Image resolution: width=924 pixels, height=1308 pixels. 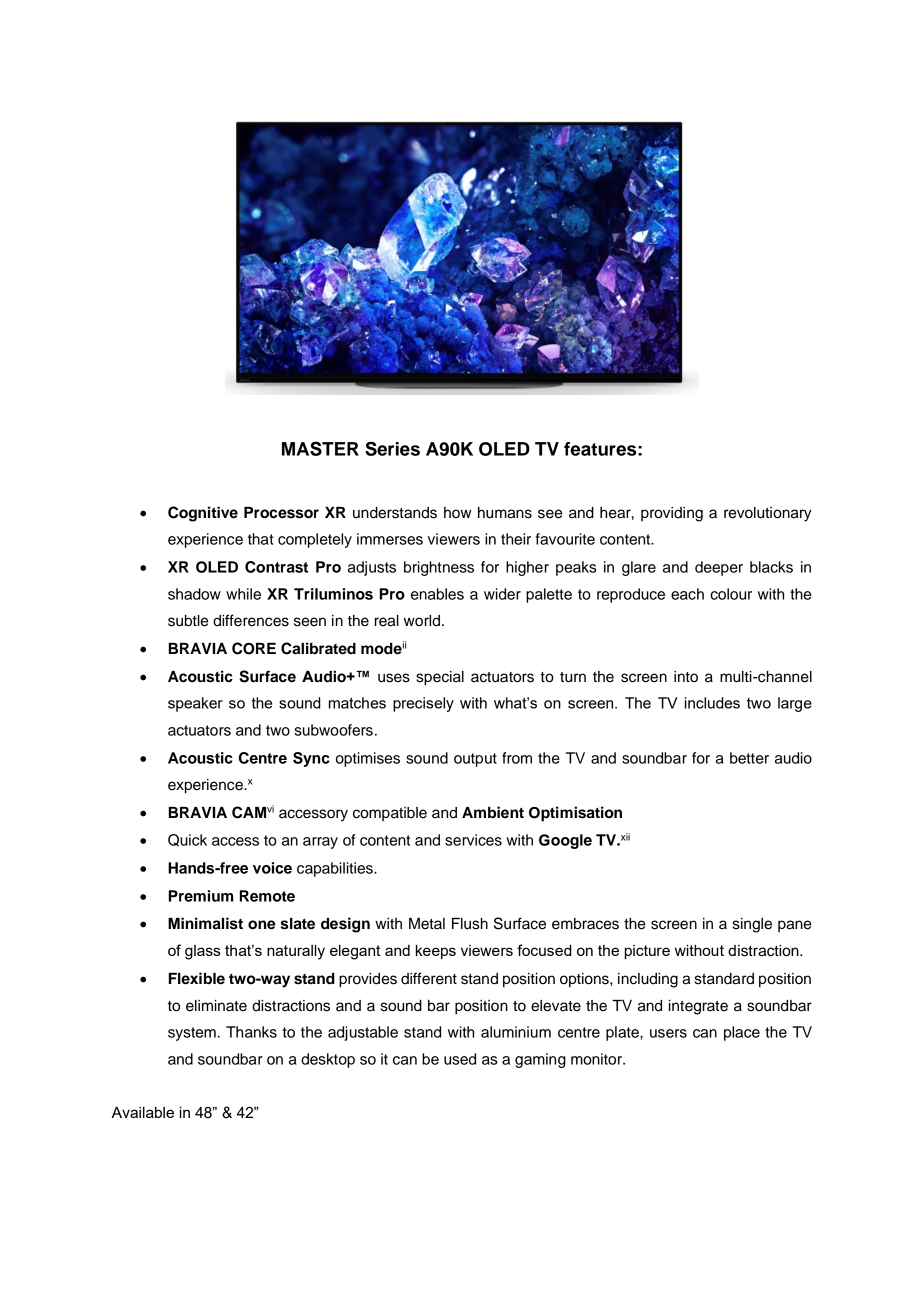 I want to click on services, so click(x=473, y=840).
